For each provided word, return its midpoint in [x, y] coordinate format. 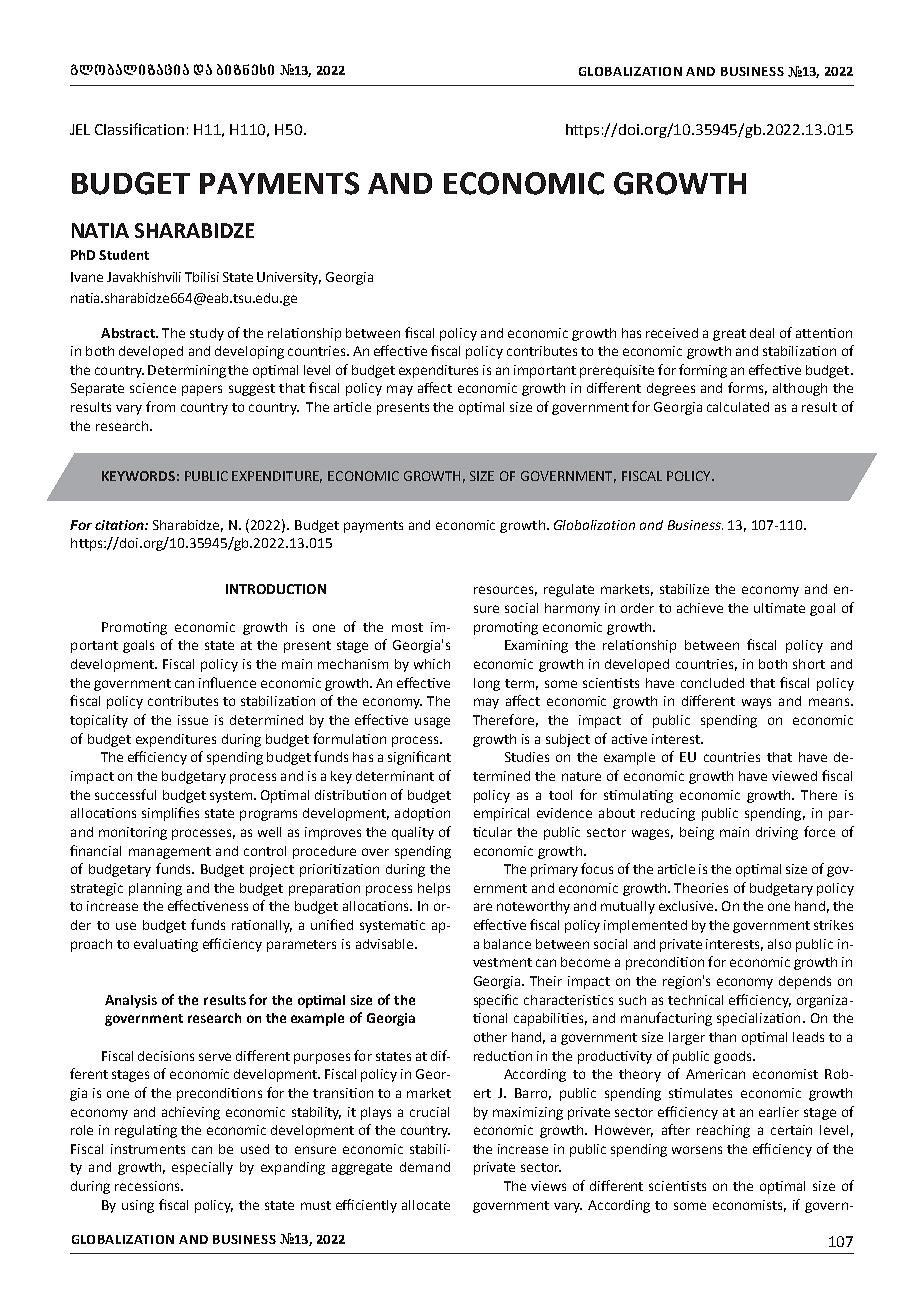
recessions [148, 1186]
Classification [139, 129]
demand [425, 1167]
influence [227, 682]
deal [762, 333]
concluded [712, 683]
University [289, 278]
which [432, 664]
